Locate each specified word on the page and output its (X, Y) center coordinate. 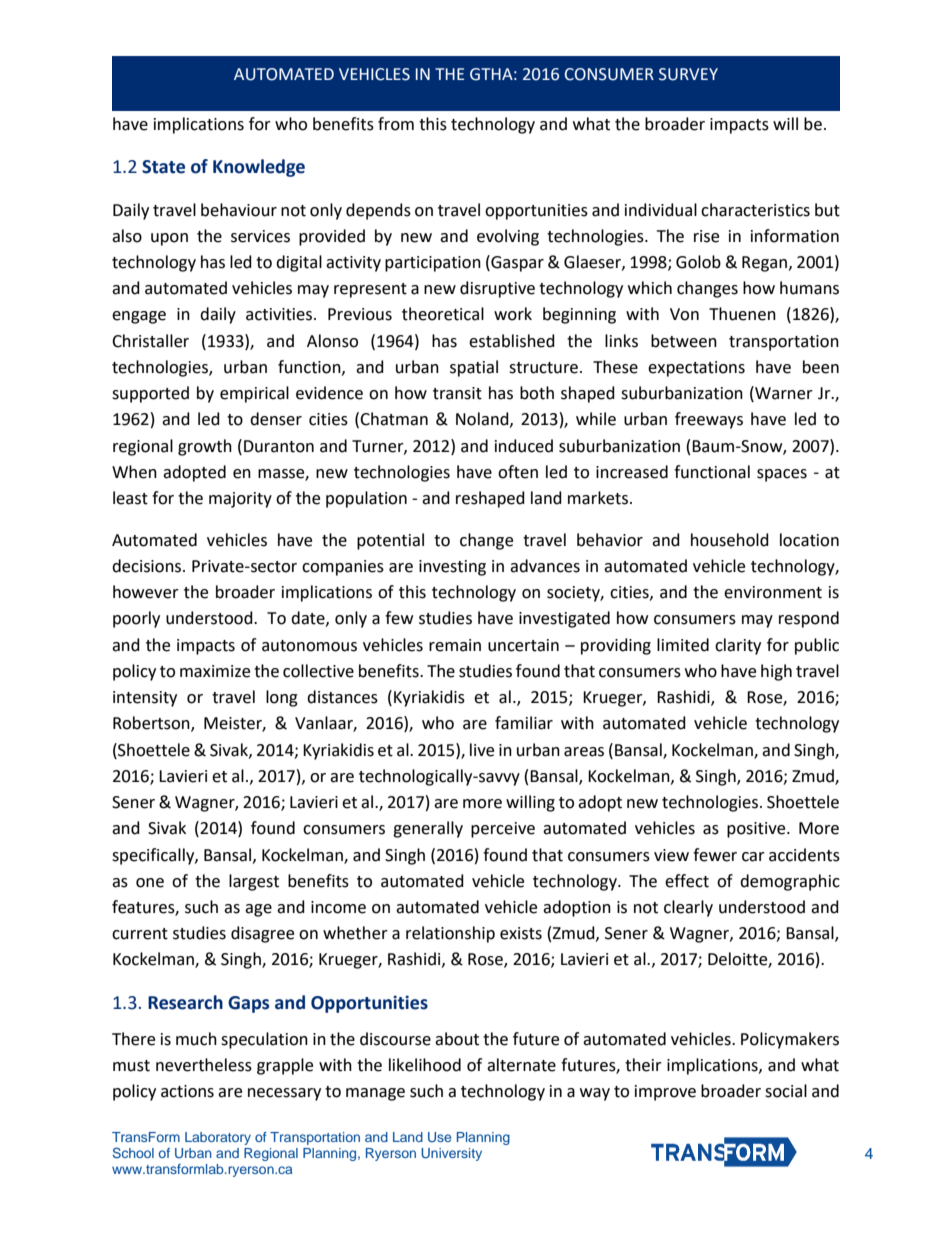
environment (773, 592)
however (146, 592)
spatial (474, 368)
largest (254, 882)
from (396, 124)
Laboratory (218, 1138)
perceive (503, 830)
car (753, 857)
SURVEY (688, 74)
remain (455, 645)
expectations (696, 369)
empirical (254, 394)
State (163, 167)
